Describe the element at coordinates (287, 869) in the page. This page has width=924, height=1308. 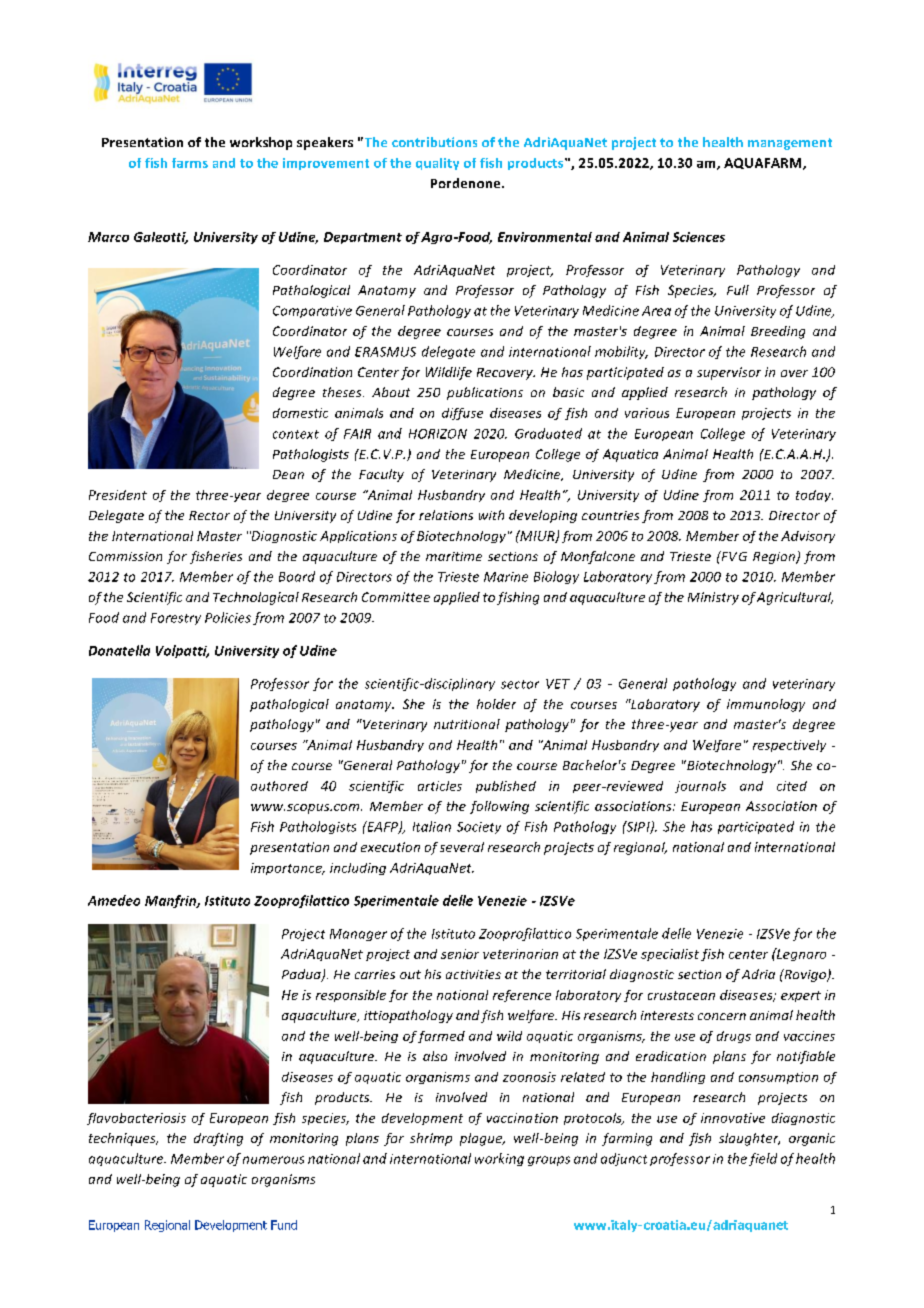
I see `importance` at that location.
